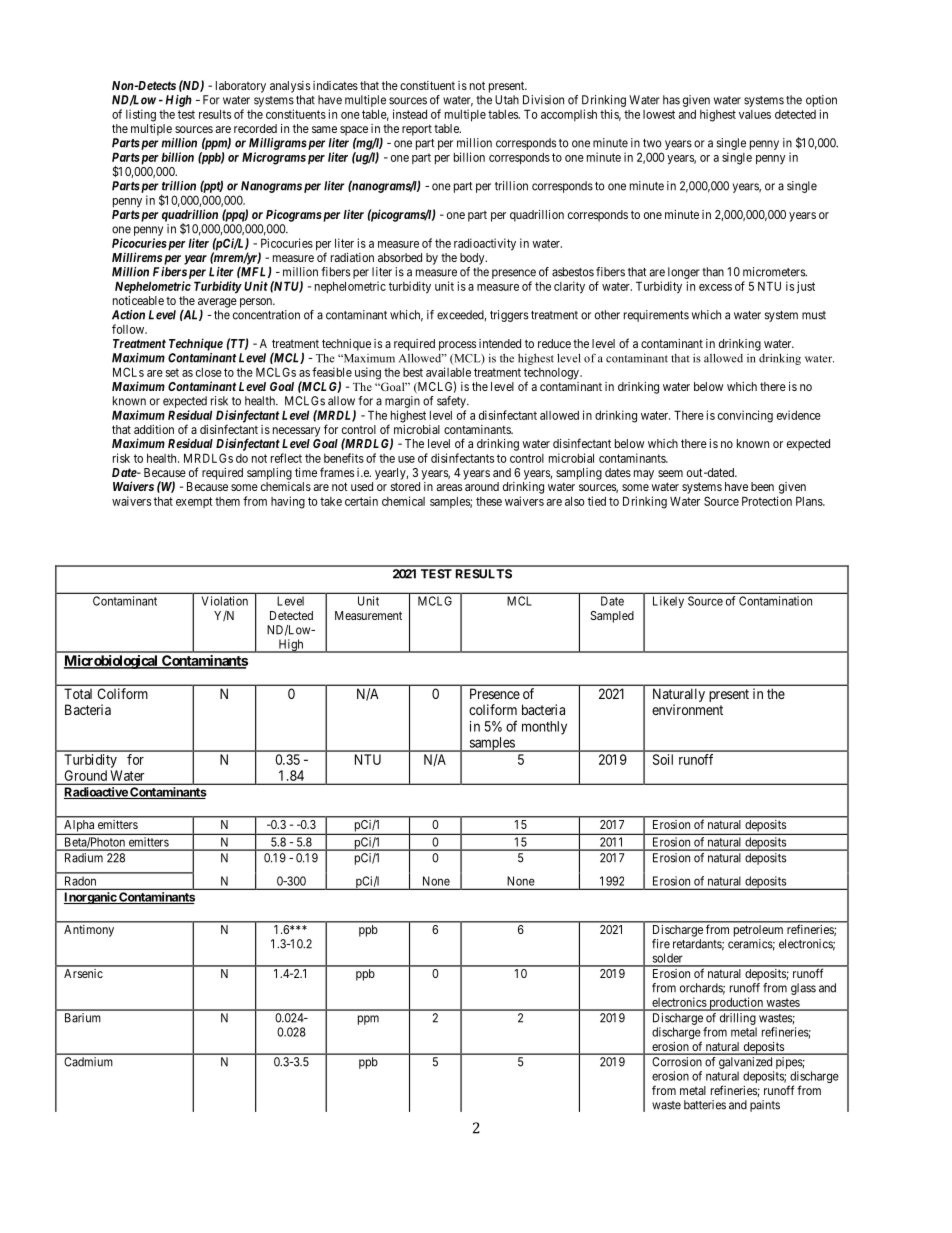  I want to click on values, so click(755, 114).
